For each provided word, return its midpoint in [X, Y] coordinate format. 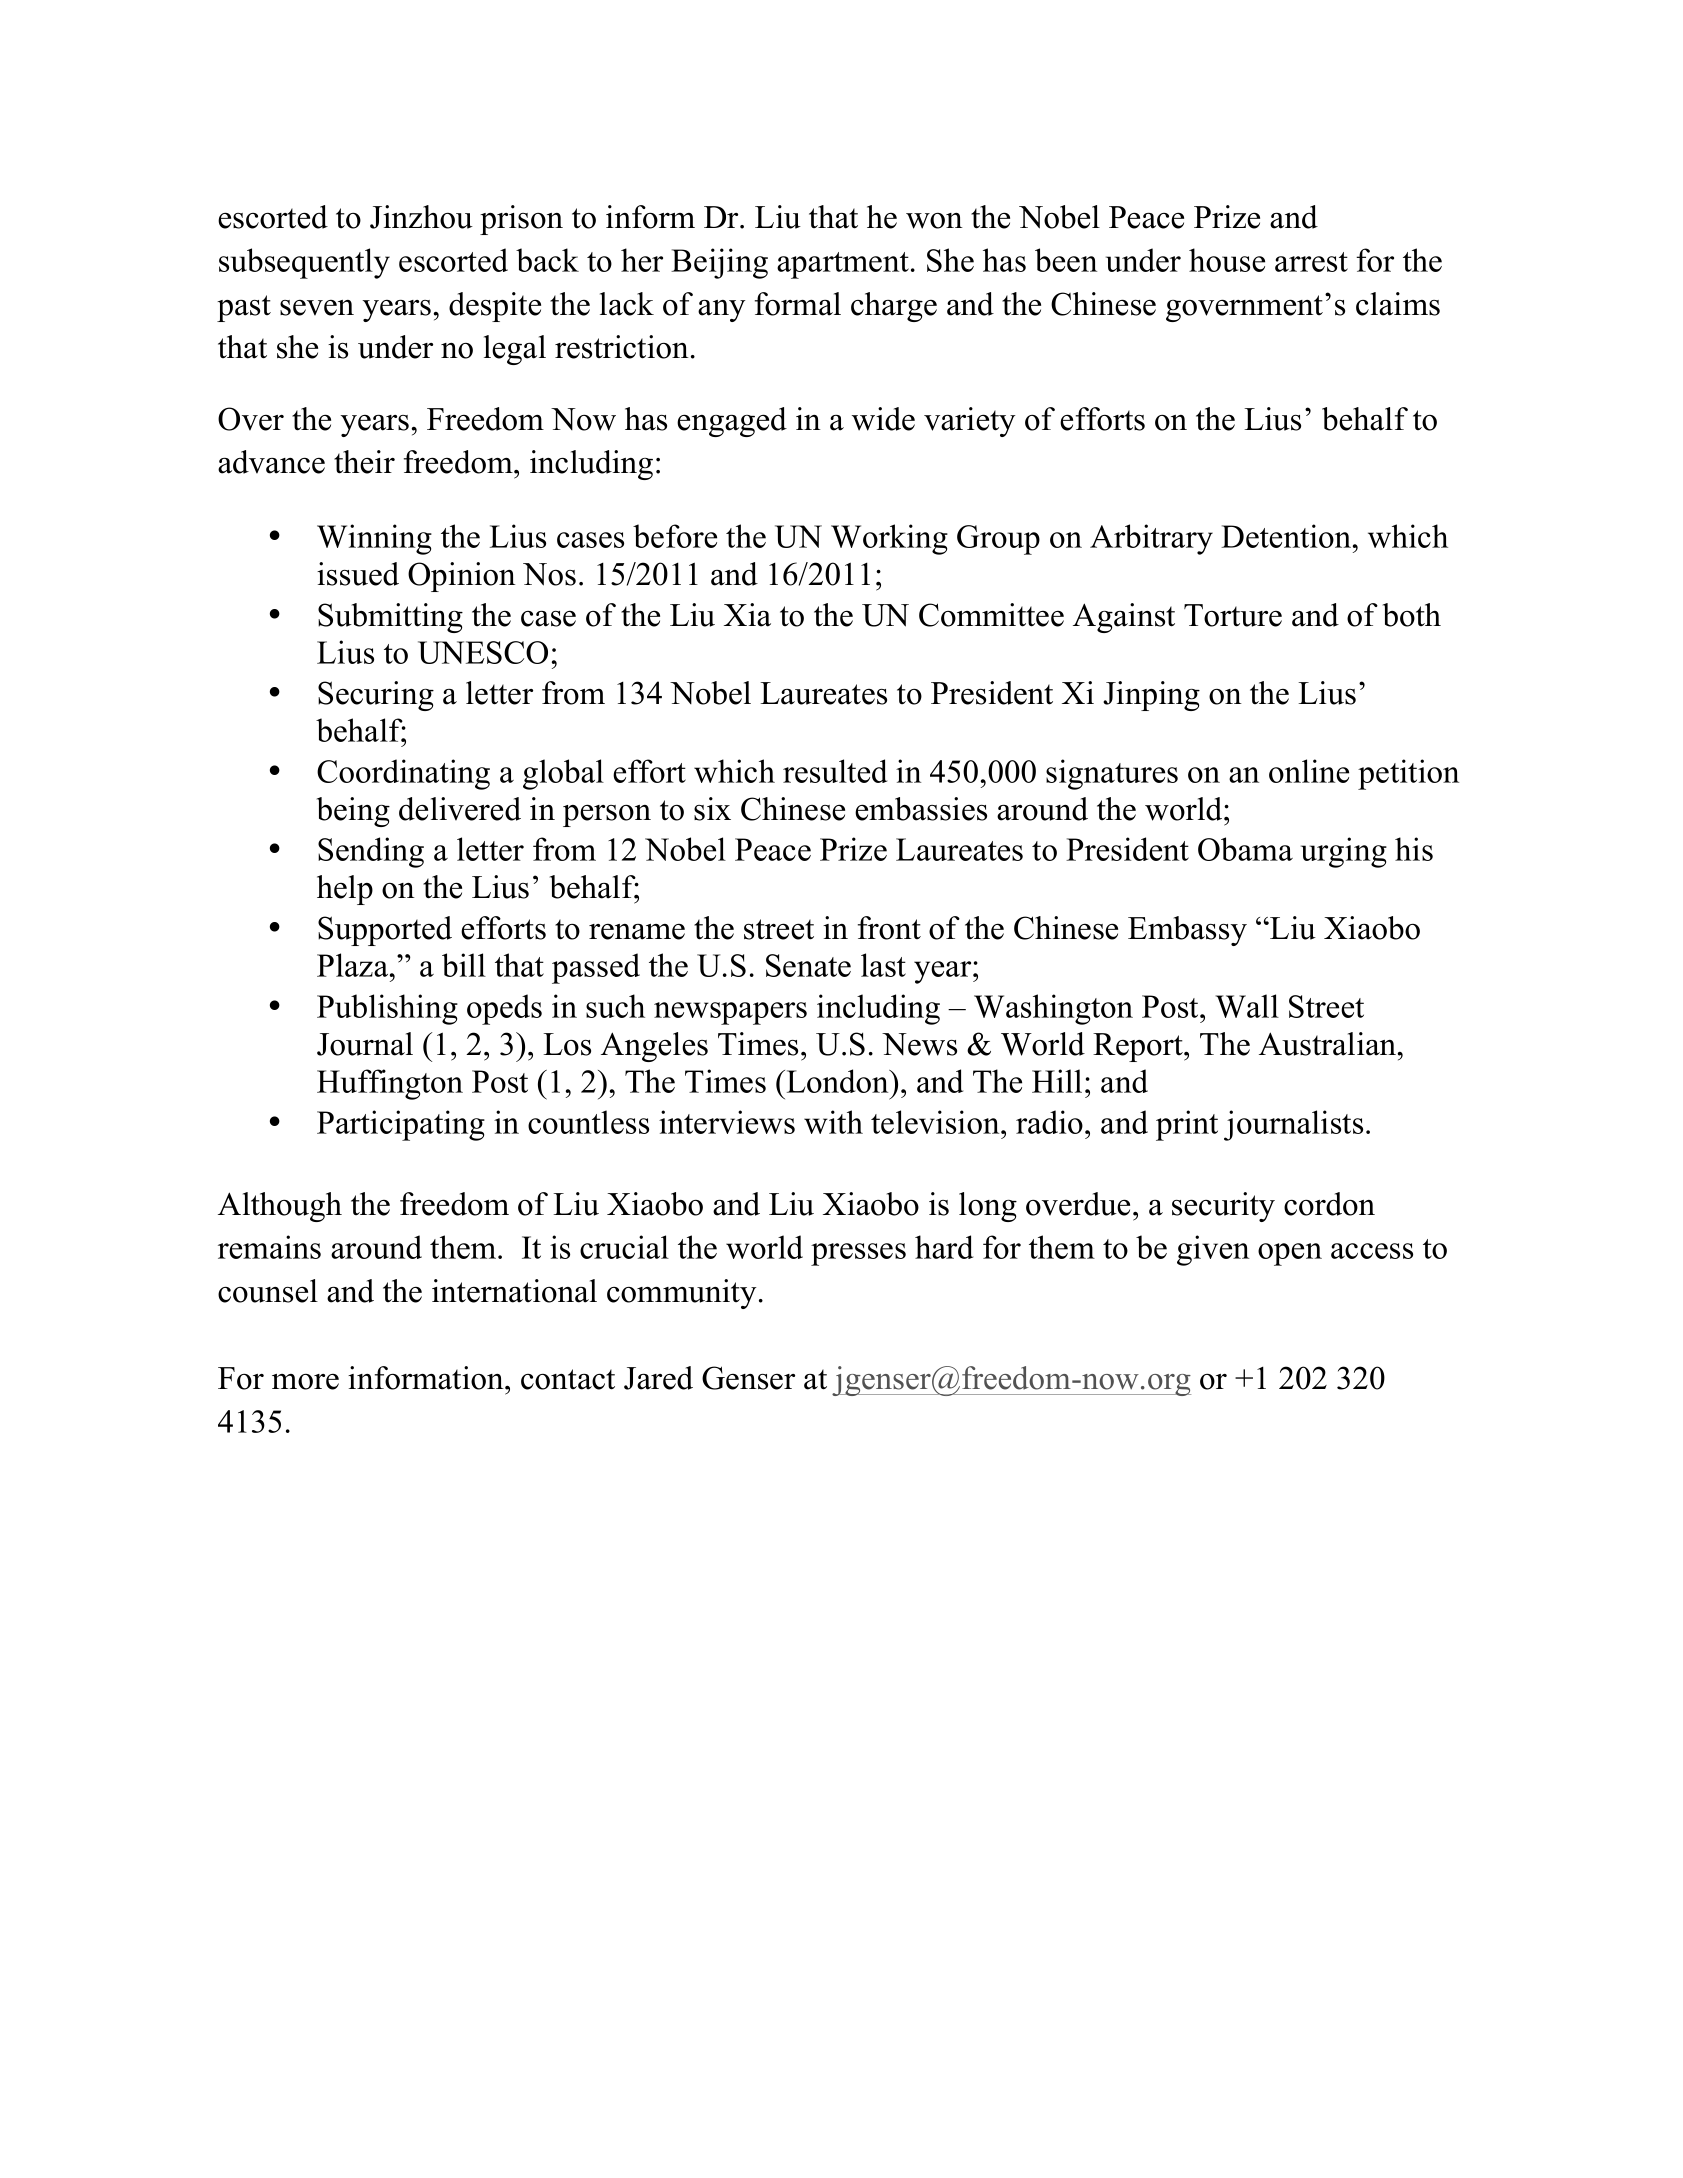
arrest [1311, 262]
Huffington [390, 1084]
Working [889, 539]
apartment [843, 265]
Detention [1287, 536]
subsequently [304, 263]
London [837, 1081]
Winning [374, 539]
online [1309, 771]
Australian [1329, 1044]
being [353, 812]
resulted [835, 771]
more [305, 1382]
